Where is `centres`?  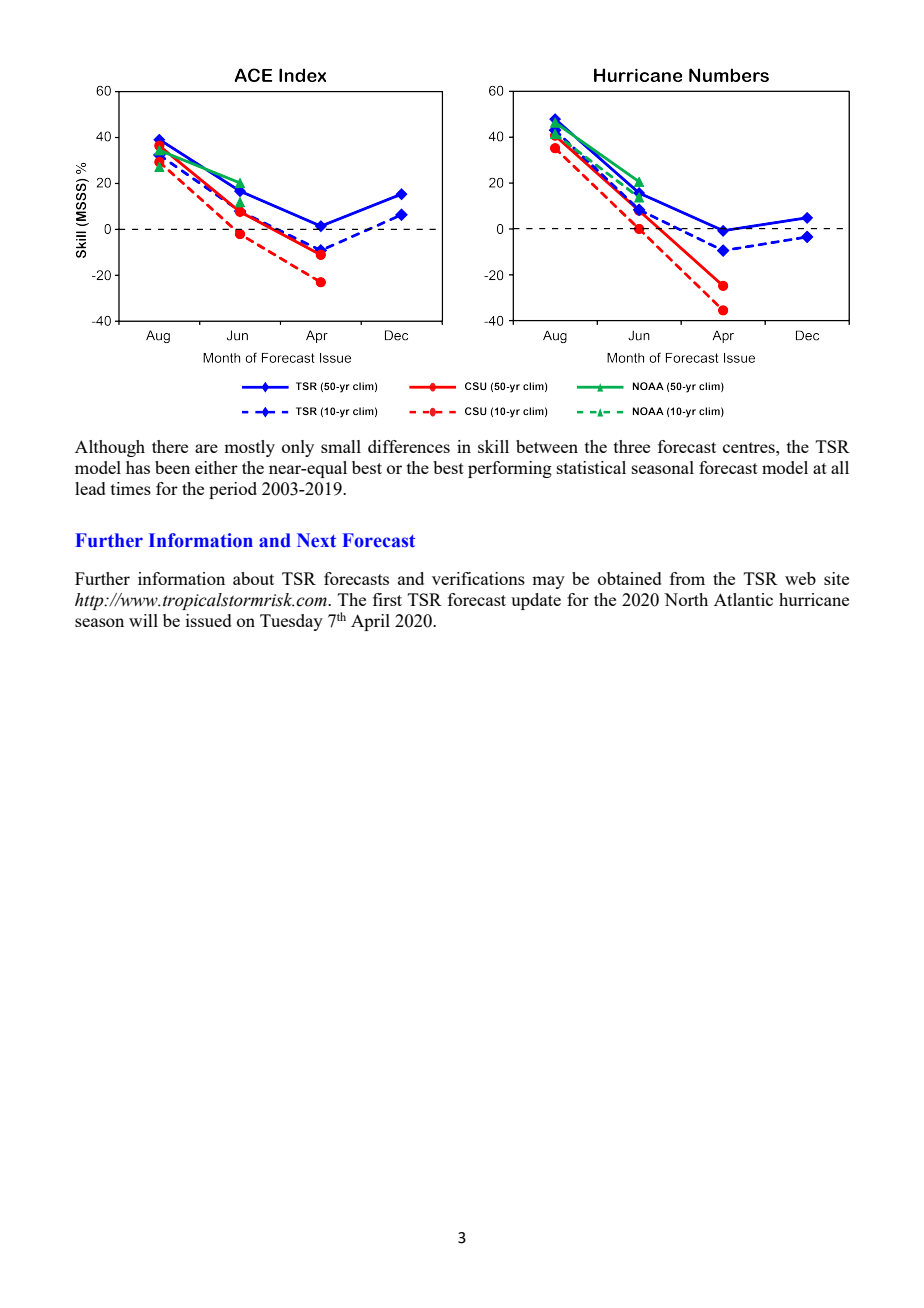
centres is located at coordinates (750, 447).
